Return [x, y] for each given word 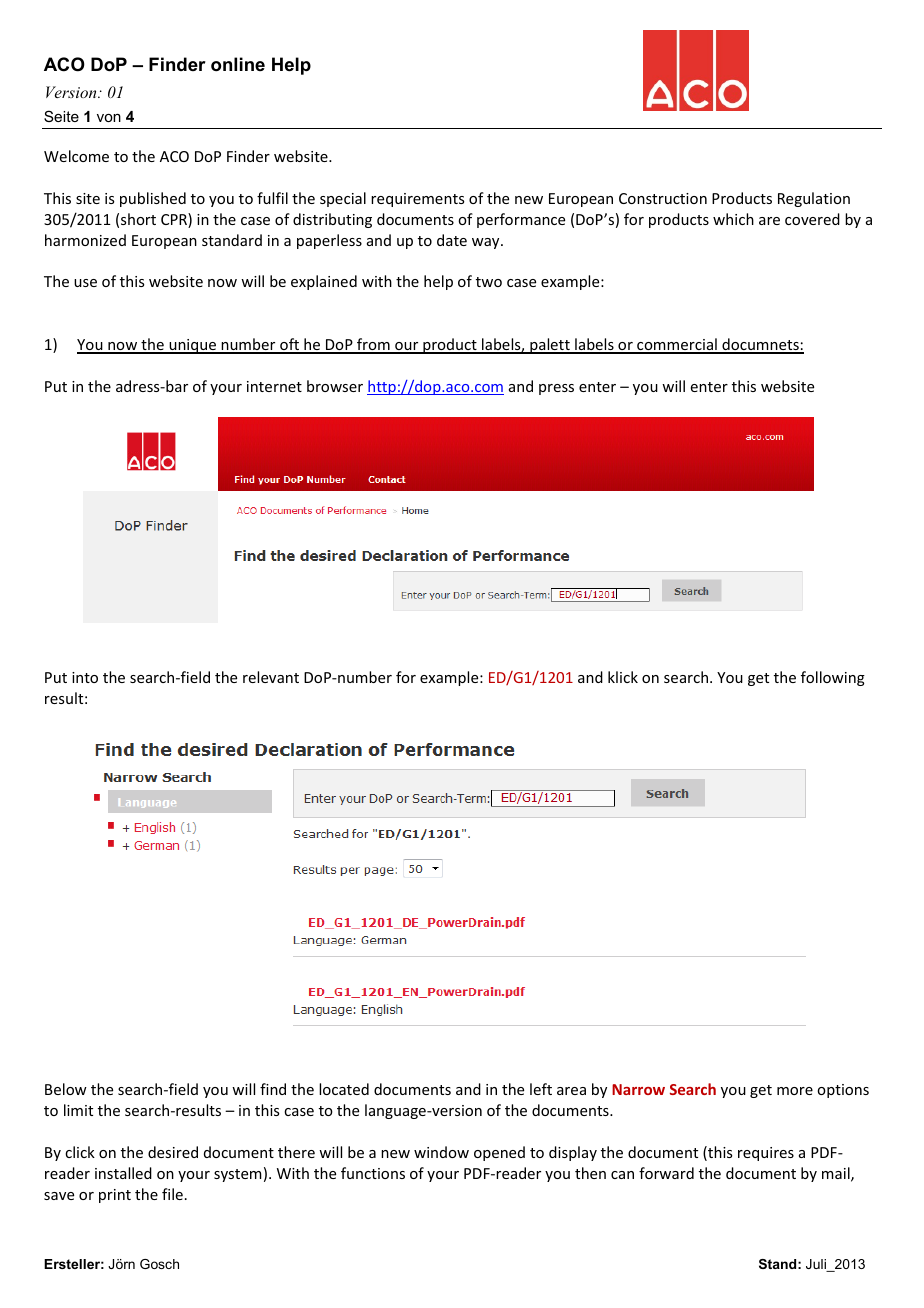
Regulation [814, 199]
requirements [417, 200]
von [109, 118]
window [441, 1152]
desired [173, 1152]
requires [766, 1154]
